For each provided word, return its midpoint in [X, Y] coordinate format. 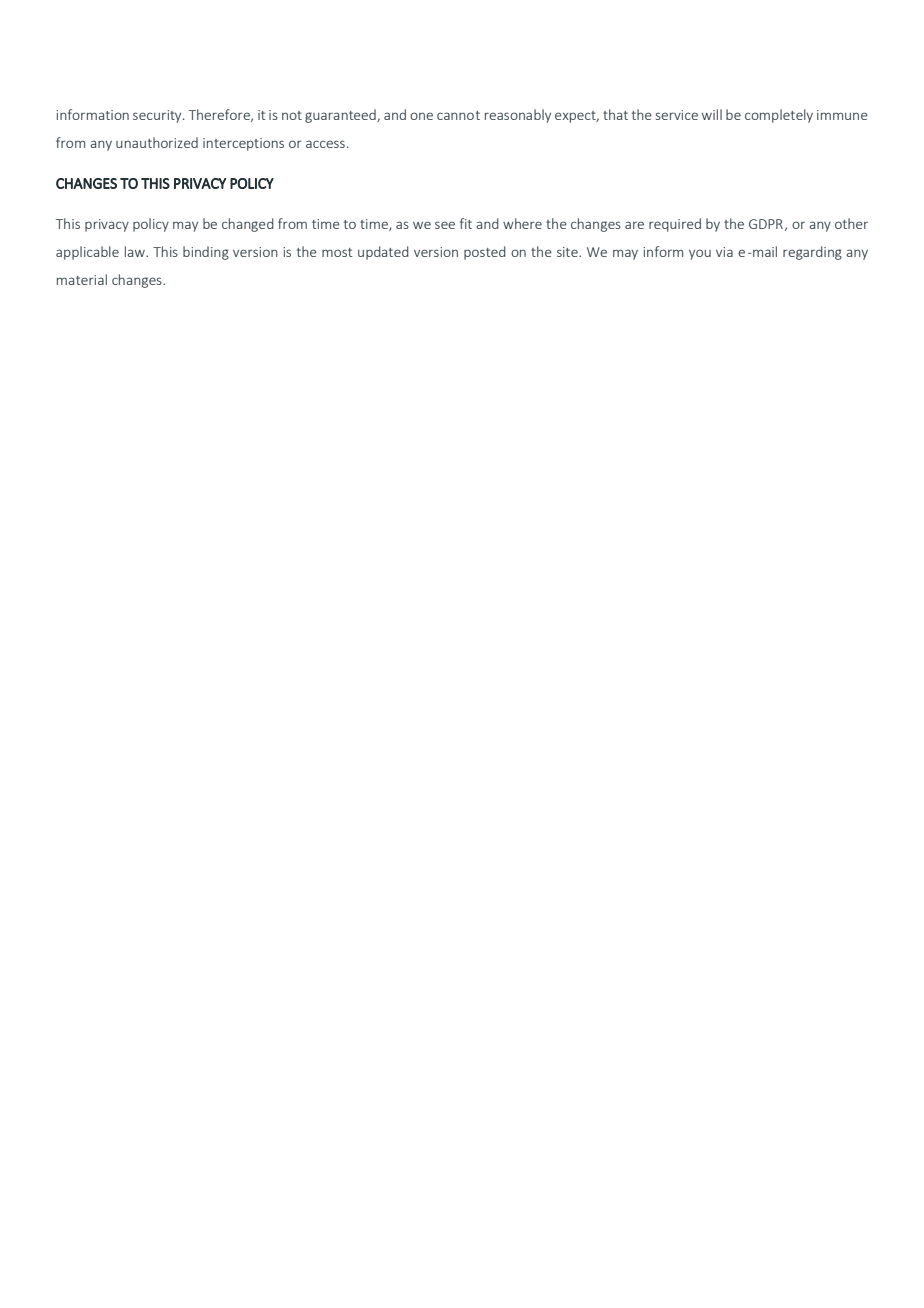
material [82, 279]
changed [248, 225]
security [158, 116]
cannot [458, 115]
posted [485, 253]
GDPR [766, 224]
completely [779, 116]
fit [466, 223]
